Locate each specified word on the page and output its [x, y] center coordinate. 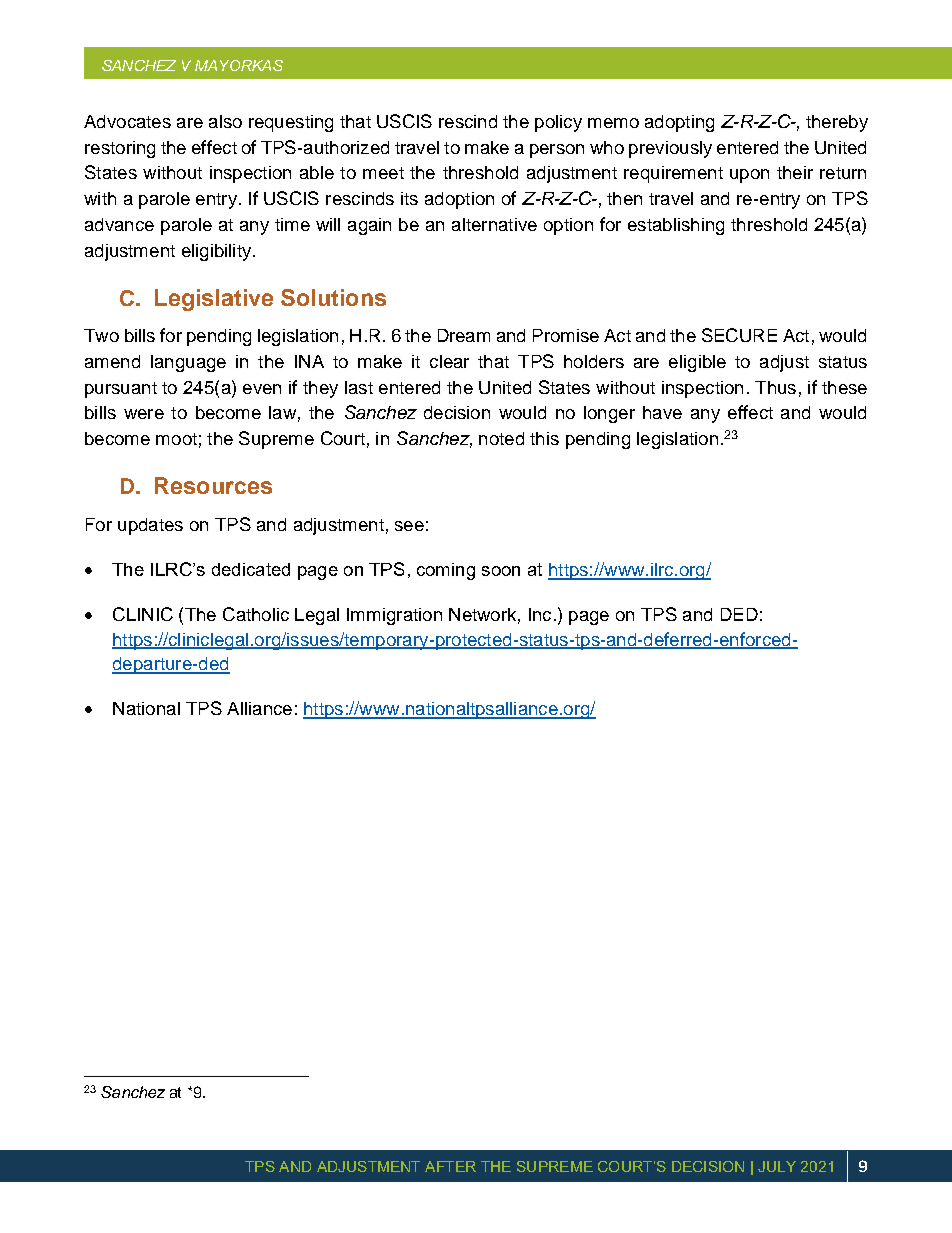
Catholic [256, 614]
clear [449, 361]
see [409, 526]
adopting [679, 123]
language [188, 363]
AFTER [450, 1166]
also [225, 121]
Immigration [394, 616]
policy [558, 123]
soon [501, 571]
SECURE [739, 335]
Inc [540, 614]
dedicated [251, 569]
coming [446, 571]
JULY [777, 1166]
